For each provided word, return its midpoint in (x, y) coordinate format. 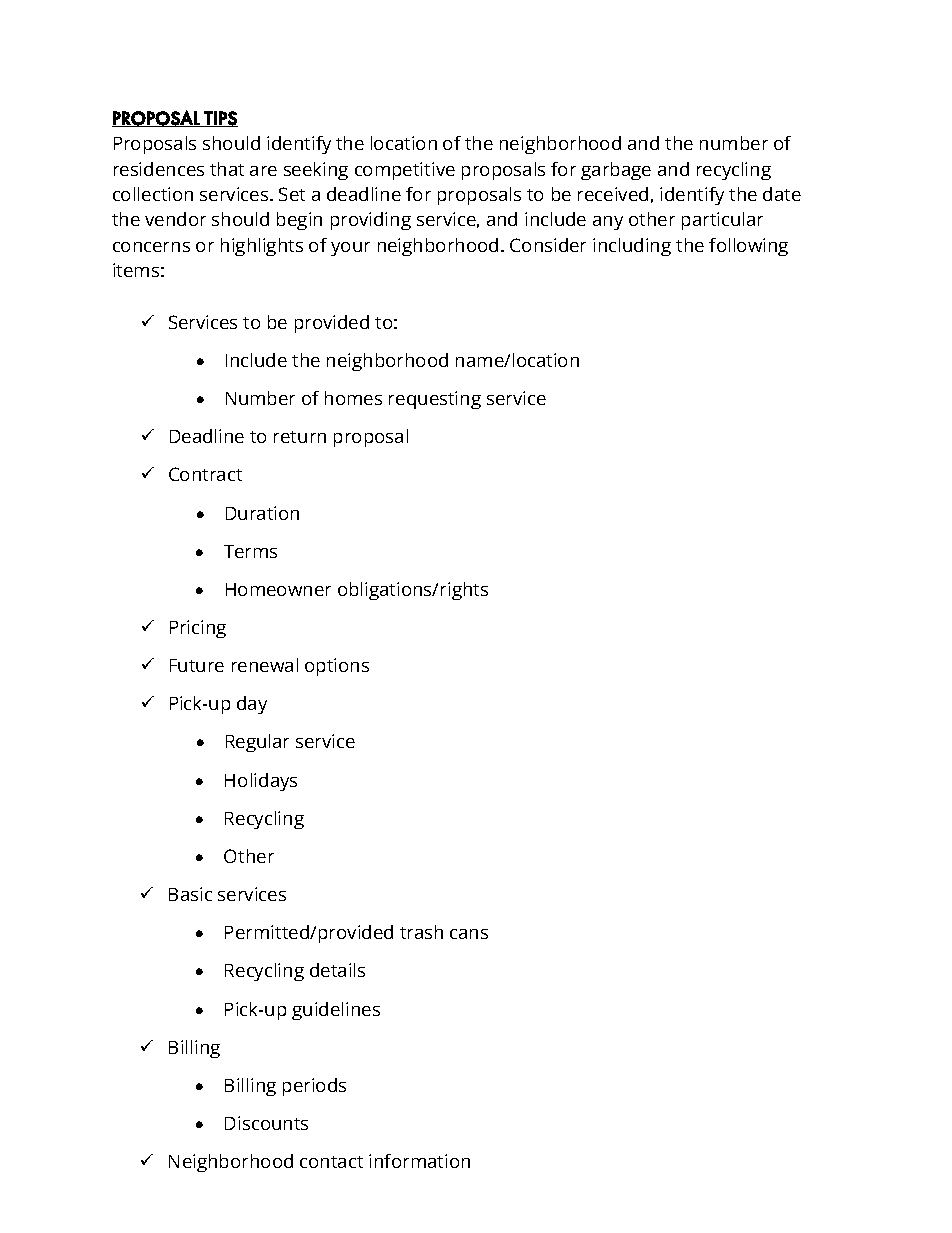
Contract (205, 474)
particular (722, 221)
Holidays (261, 782)
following (748, 247)
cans (469, 934)
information (419, 1161)
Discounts (266, 1123)
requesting (435, 400)
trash (421, 932)
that (227, 169)
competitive (405, 171)
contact (331, 1162)
